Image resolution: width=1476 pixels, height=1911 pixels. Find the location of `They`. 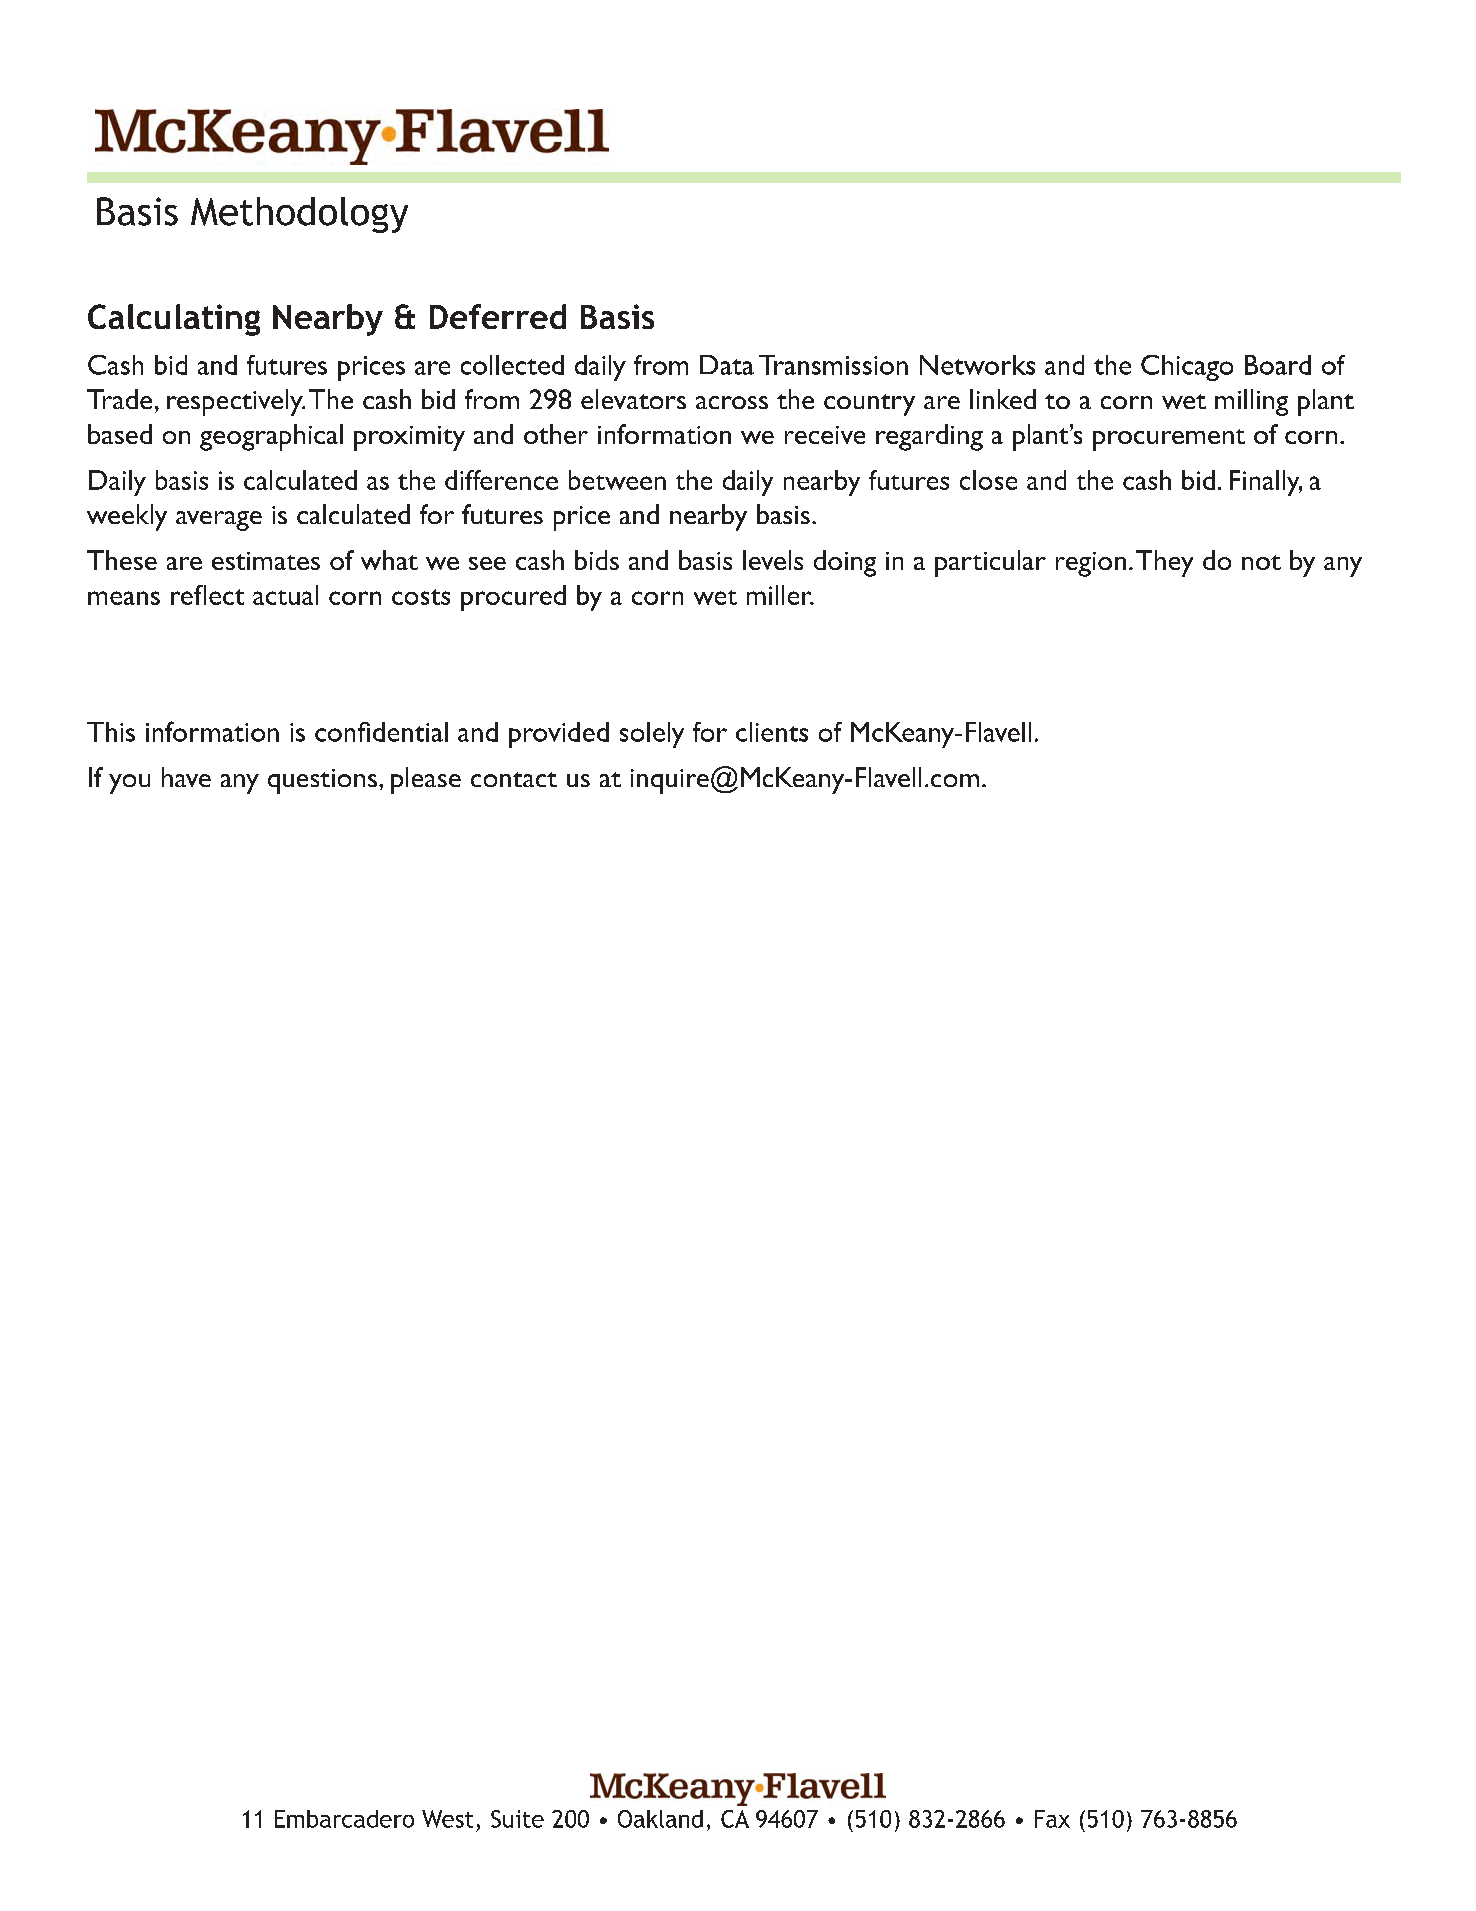

They is located at coordinates (1164, 563).
